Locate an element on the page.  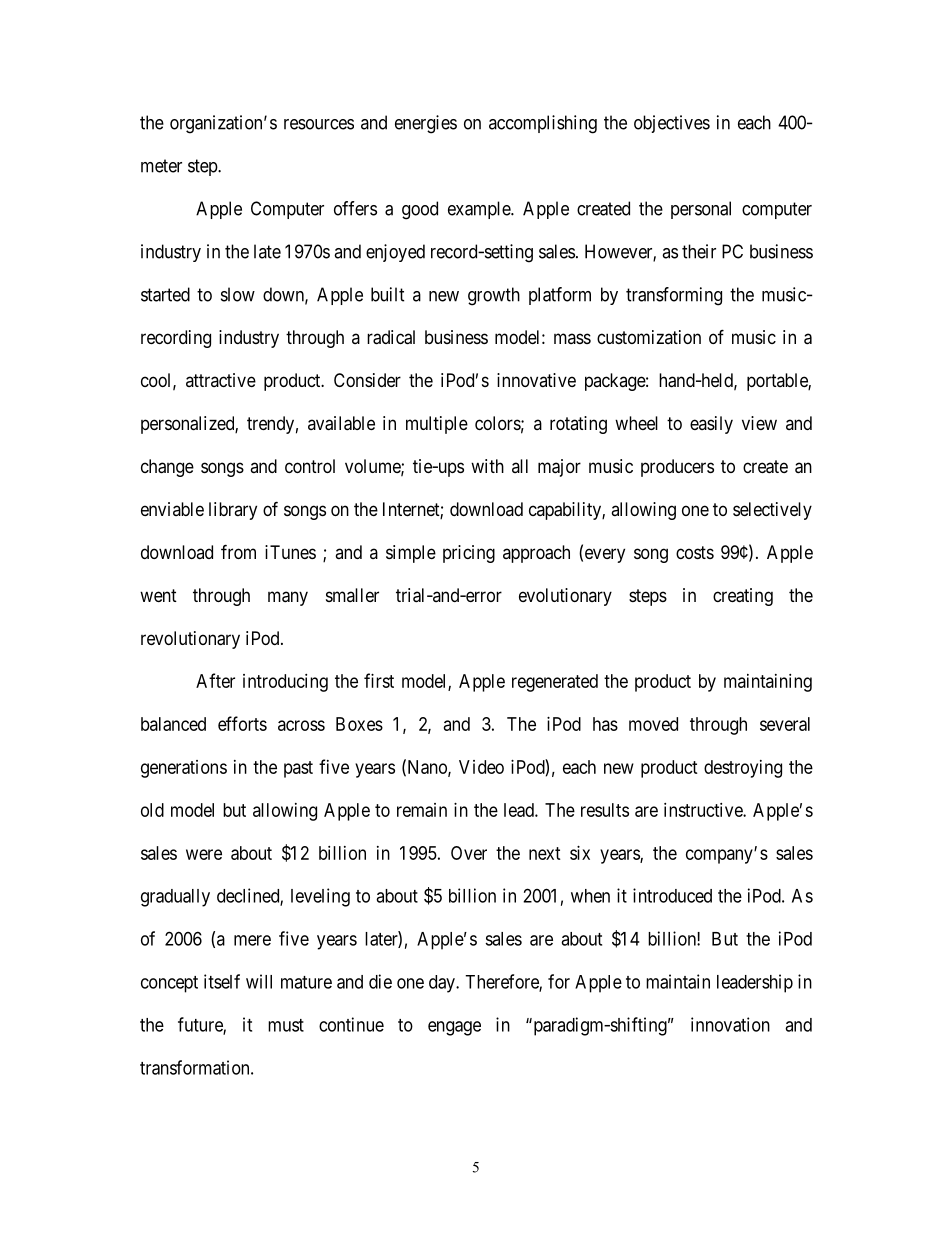
innovative is located at coordinates (536, 380).
